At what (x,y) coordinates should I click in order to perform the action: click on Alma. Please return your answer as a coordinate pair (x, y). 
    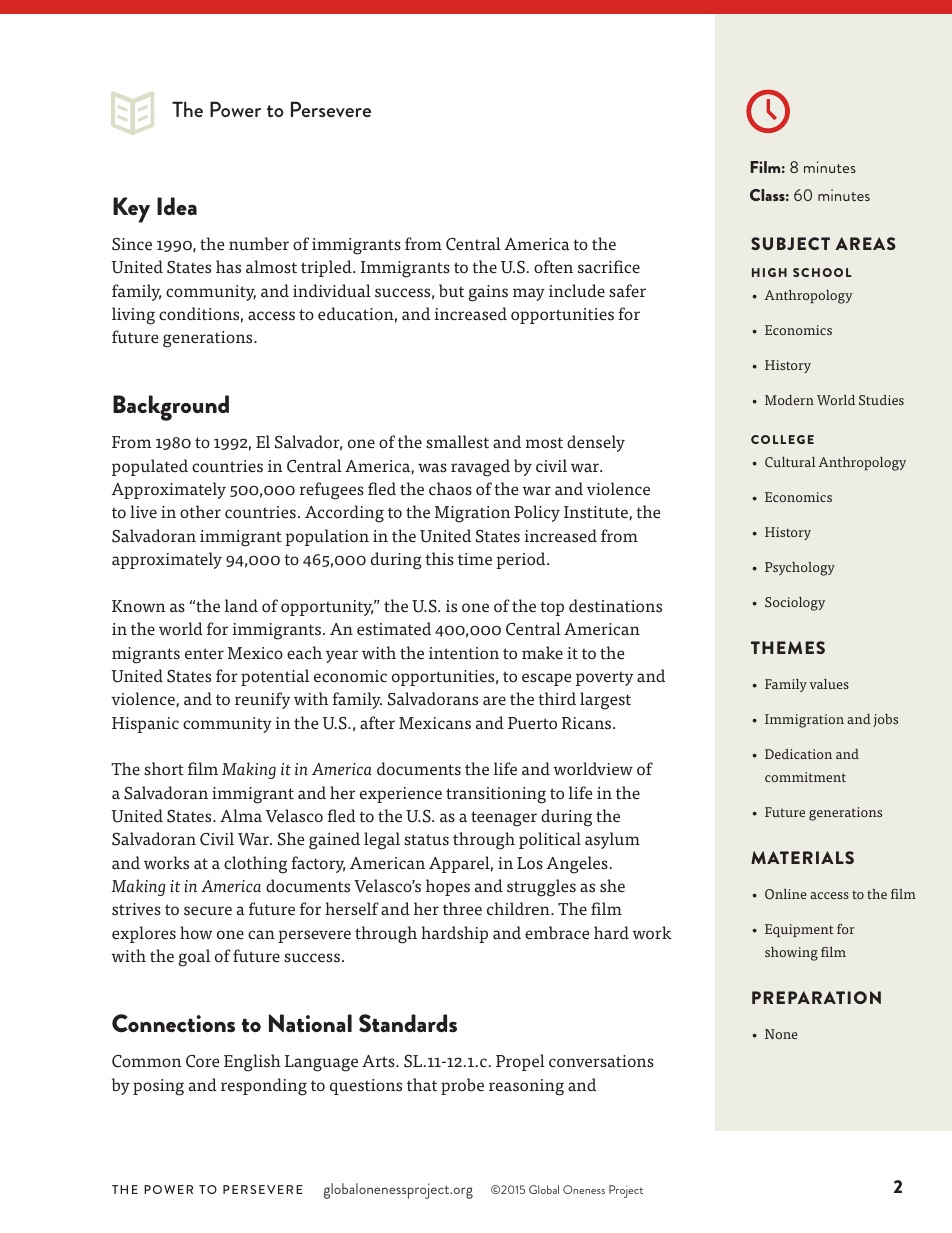
    Looking at the image, I should click on (241, 816).
